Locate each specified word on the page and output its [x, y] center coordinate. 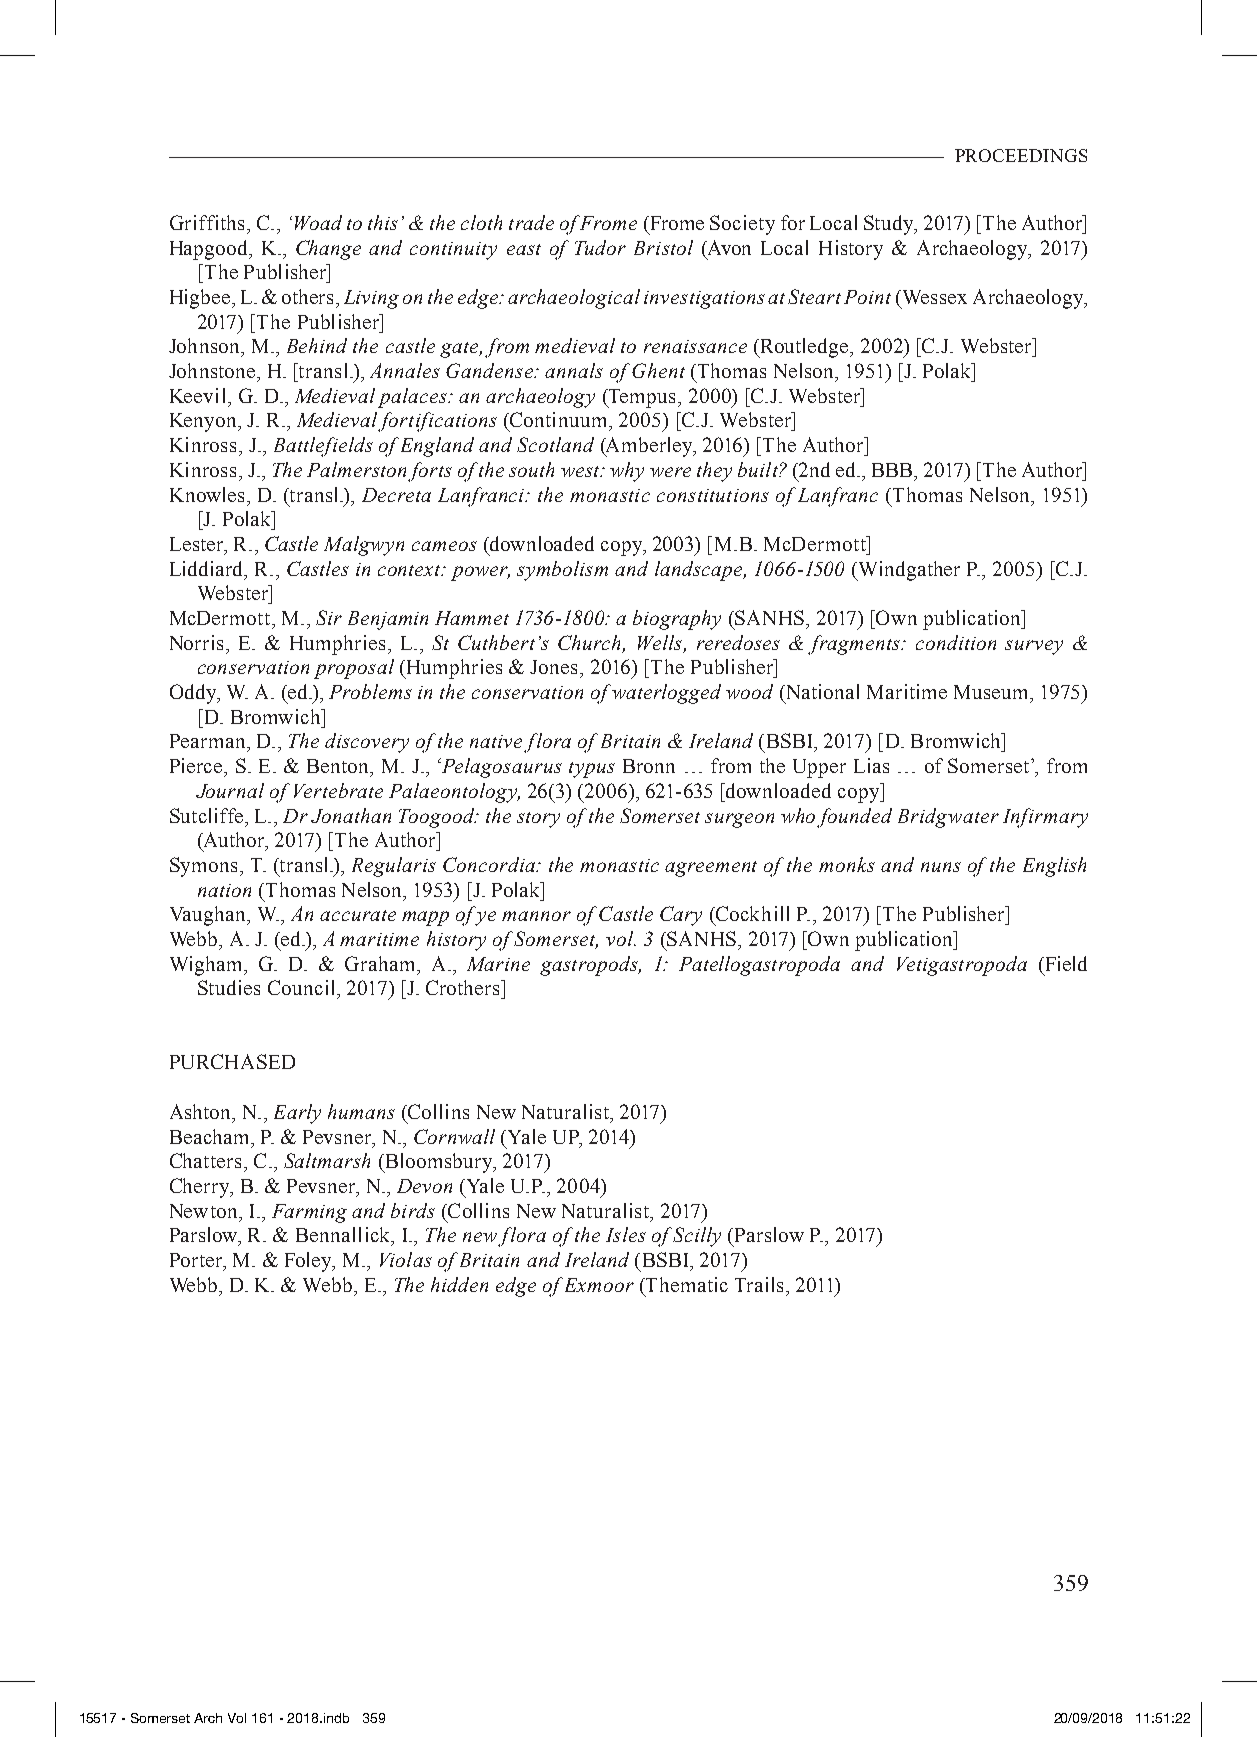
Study [890, 225]
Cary [681, 916]
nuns [941, 867]
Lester [198, 545]
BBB [892, 470]
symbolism [562, 571]
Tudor [600, 247]
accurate [358, 915]
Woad [318, 222]
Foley [309, 1262]
